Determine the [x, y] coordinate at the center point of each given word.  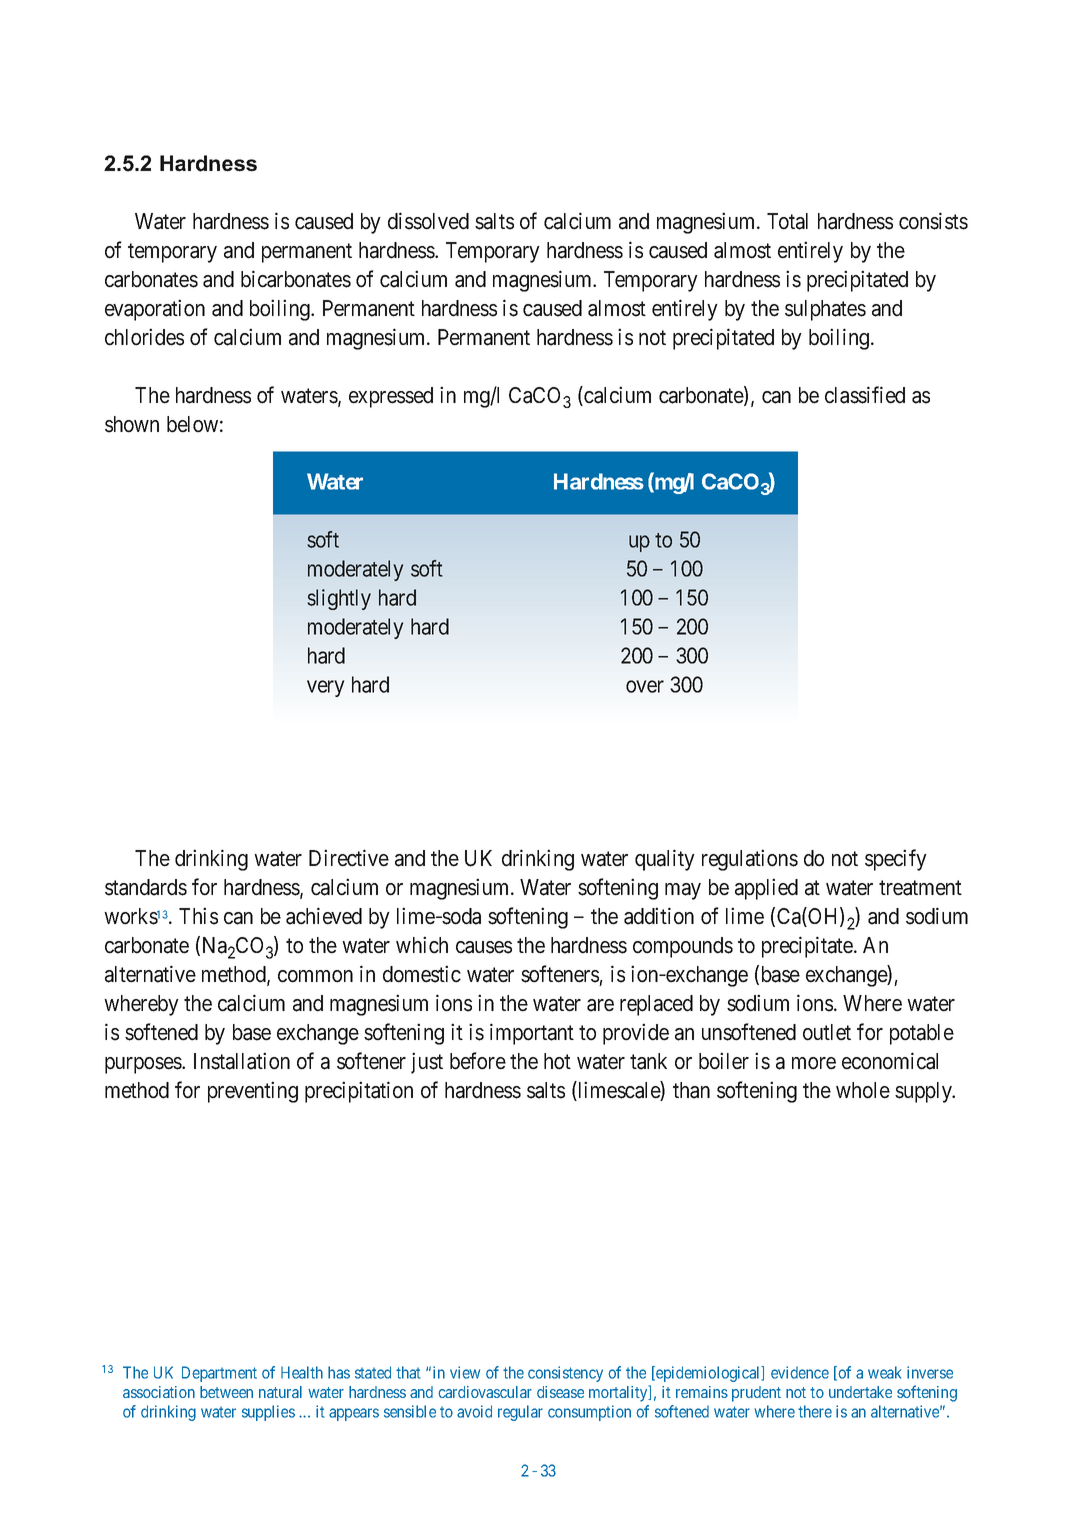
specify [896, 860]
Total [787, 221]
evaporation [155, 310]
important [532, 1034]
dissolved [428, 221]
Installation [242, 1061]
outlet [827, 1032]
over [645, 686]
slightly [339, 599]
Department [219, 1374]
